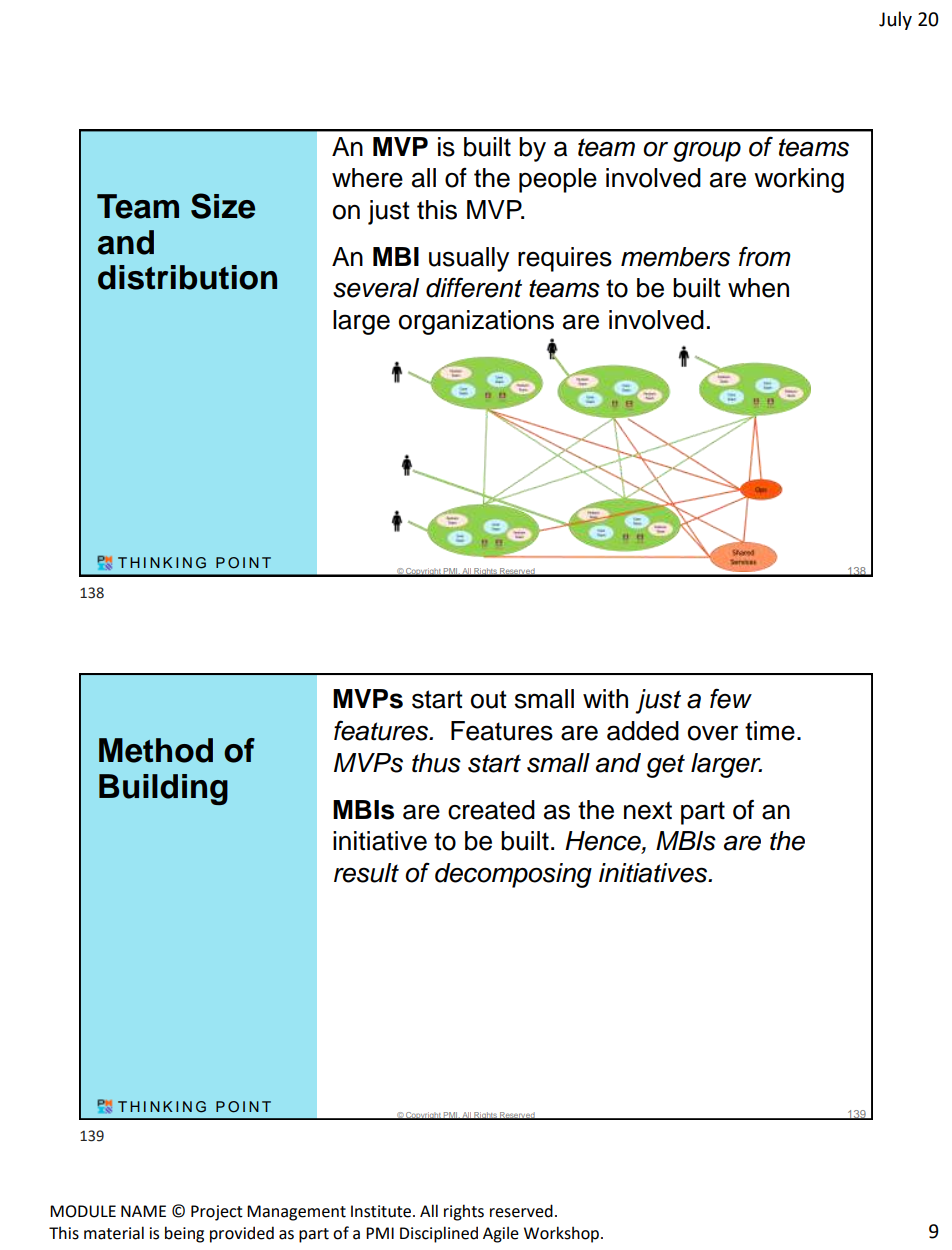 The width and height of the document is (952, 1250). I want to click on July, so click(895, 20).
